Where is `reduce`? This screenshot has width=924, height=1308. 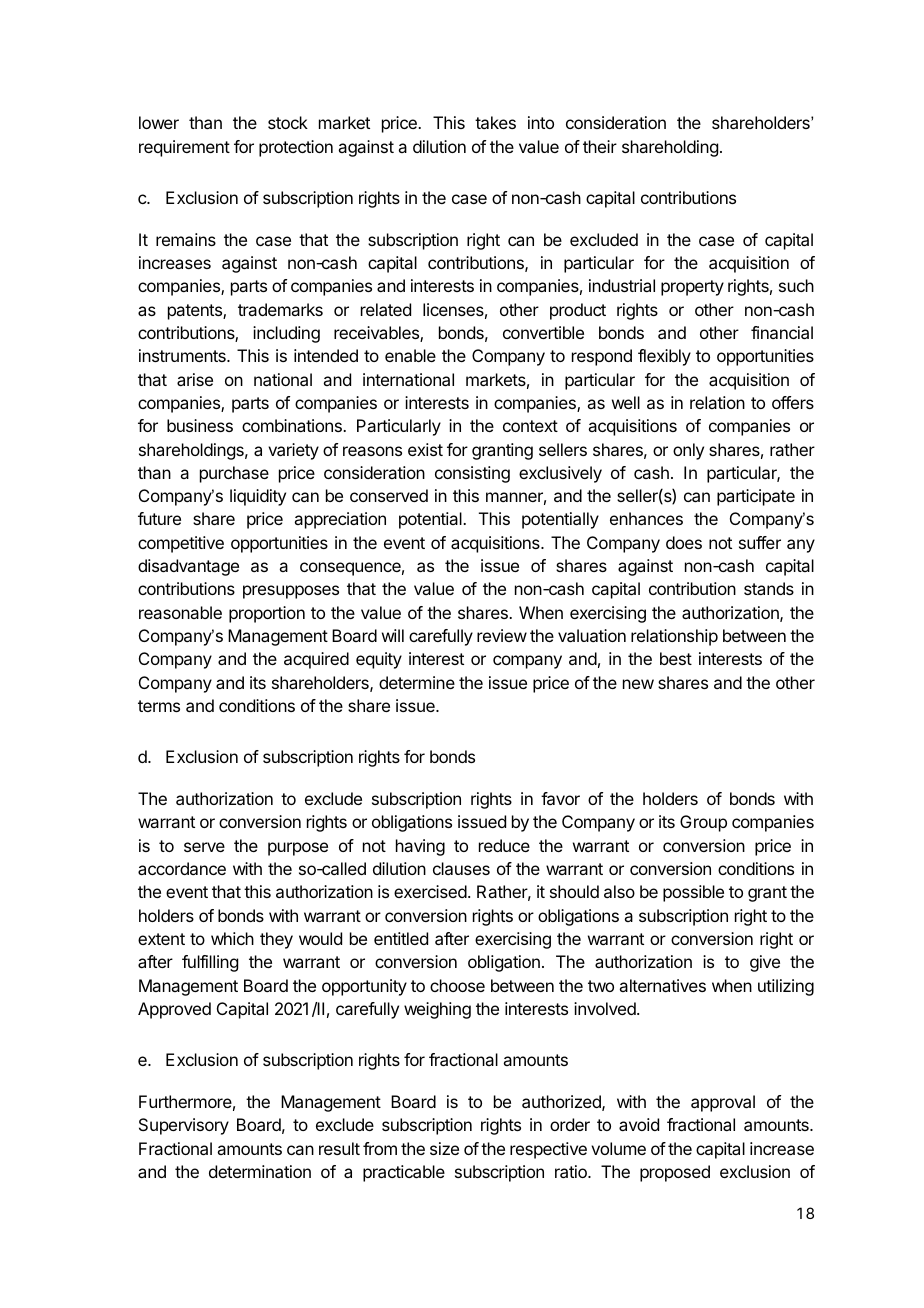 reduce is located at coordinates (504, 845).
